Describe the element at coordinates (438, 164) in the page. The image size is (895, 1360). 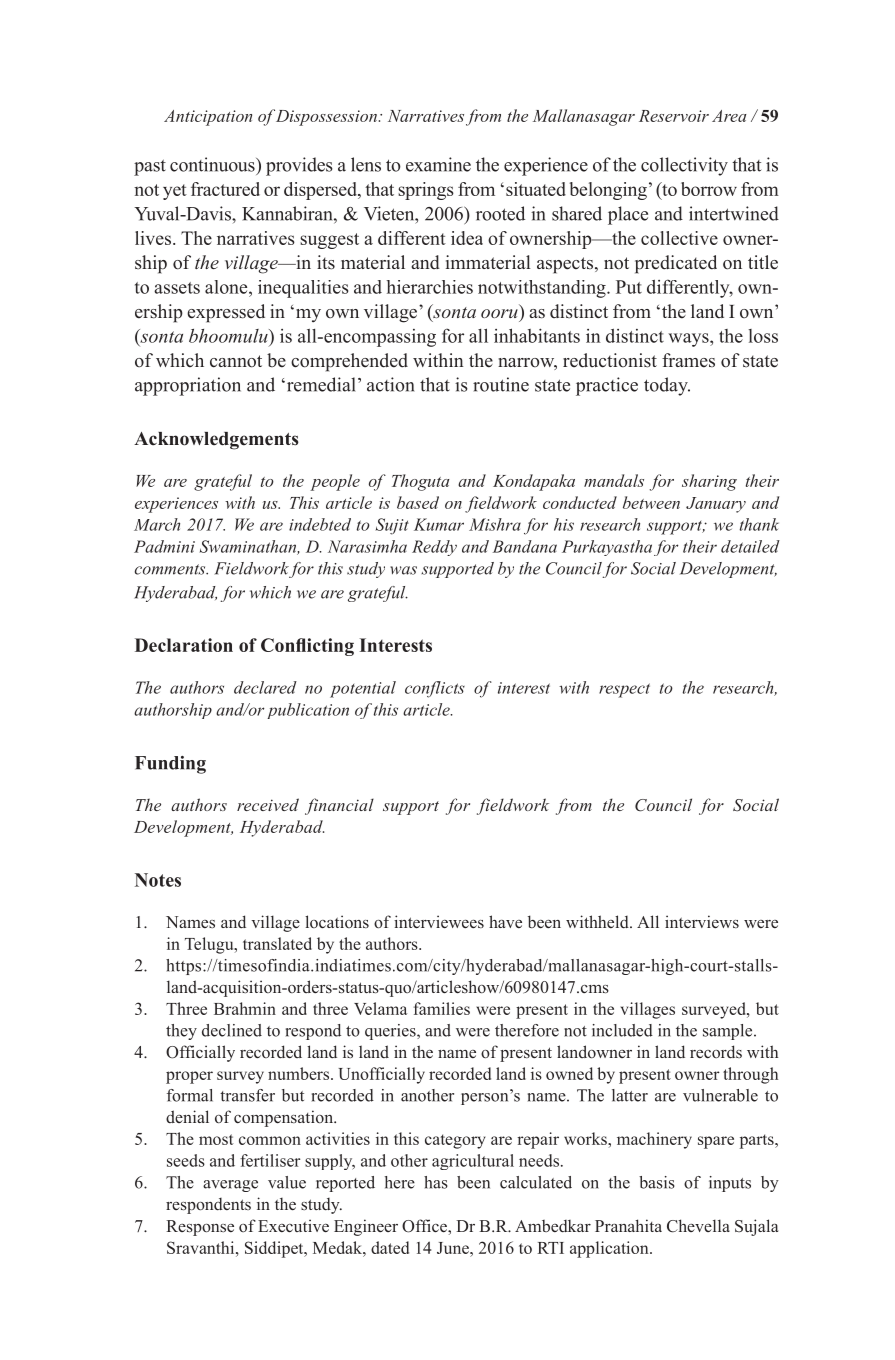
I see `examine` at that location.
